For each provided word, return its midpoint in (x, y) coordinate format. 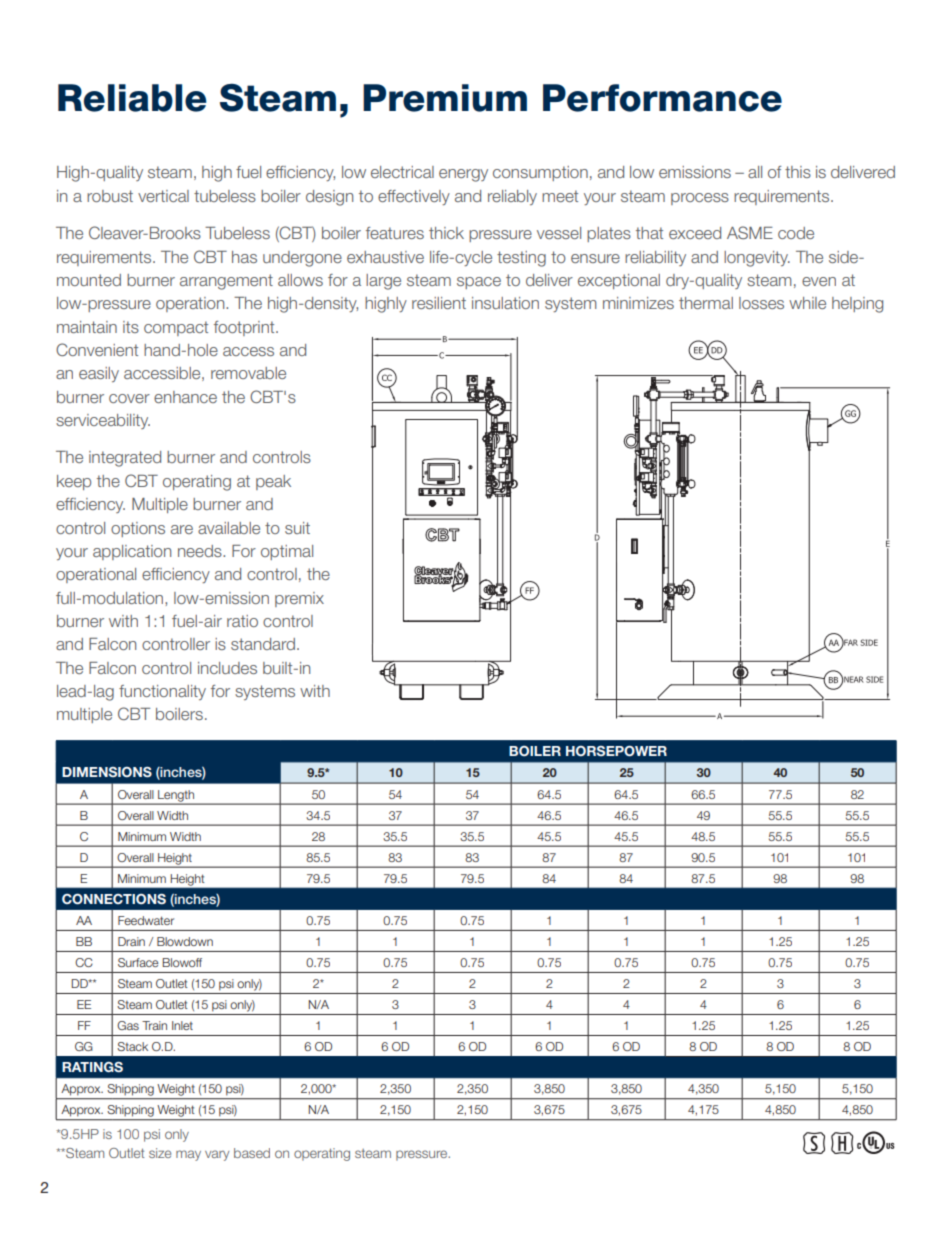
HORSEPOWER (616, 751)
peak (273, 482)
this (798, 172)
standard (263, 644)
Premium (445, 98)
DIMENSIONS (107, 772)
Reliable (132, 98)
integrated (125, 459)
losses (761, 303)
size (160, 1153)
